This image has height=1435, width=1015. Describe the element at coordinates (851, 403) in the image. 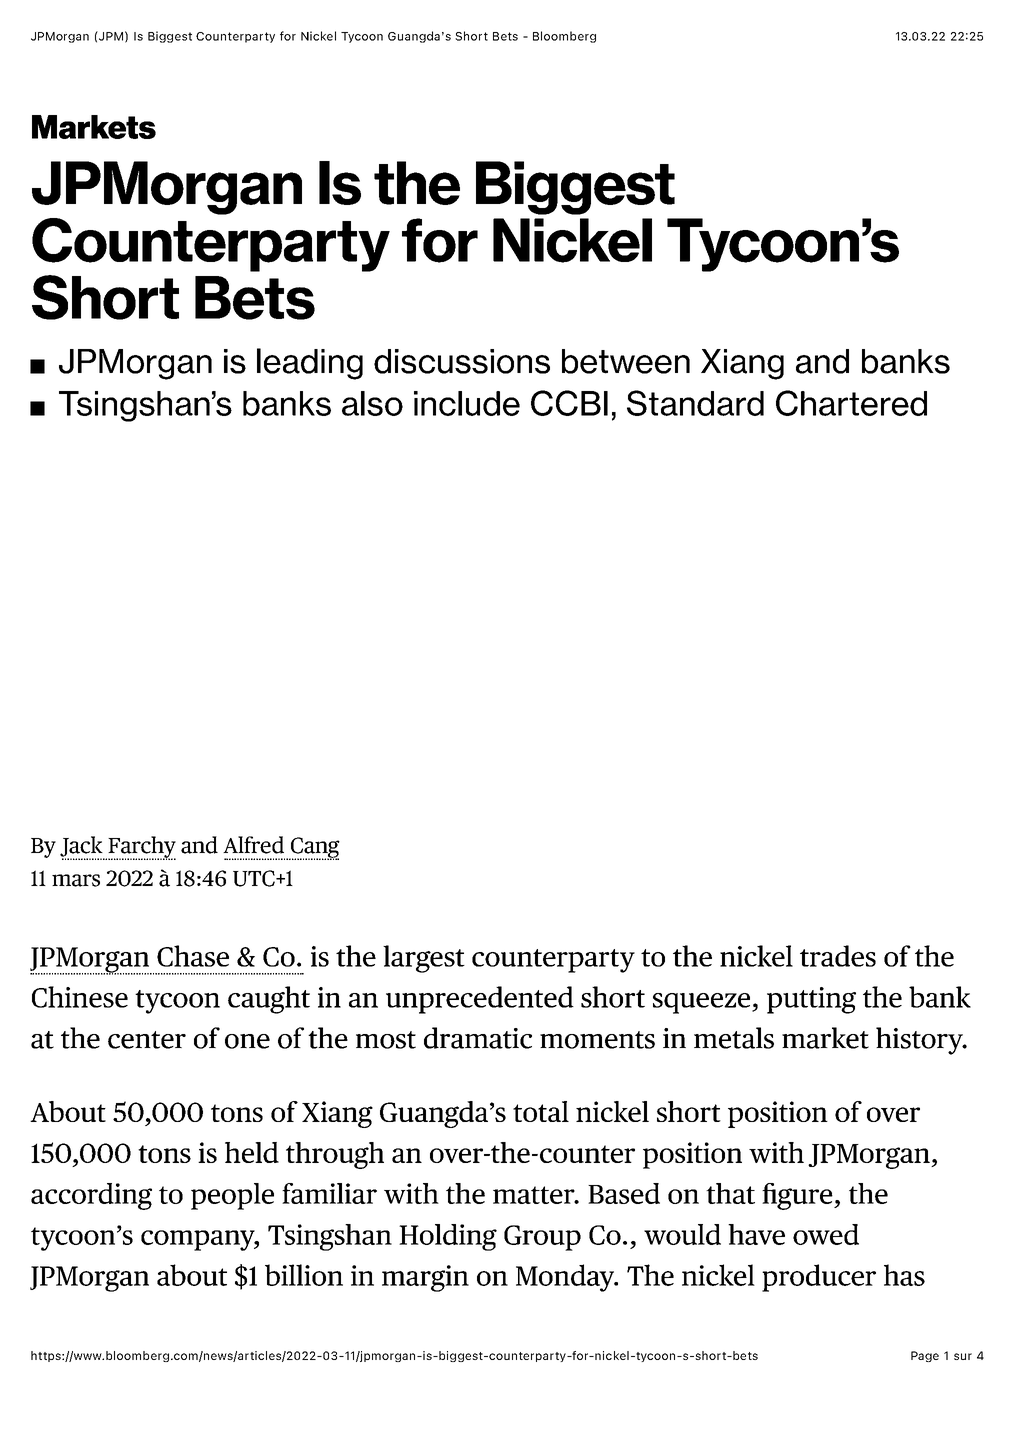

I see `Chartered` at that location.
